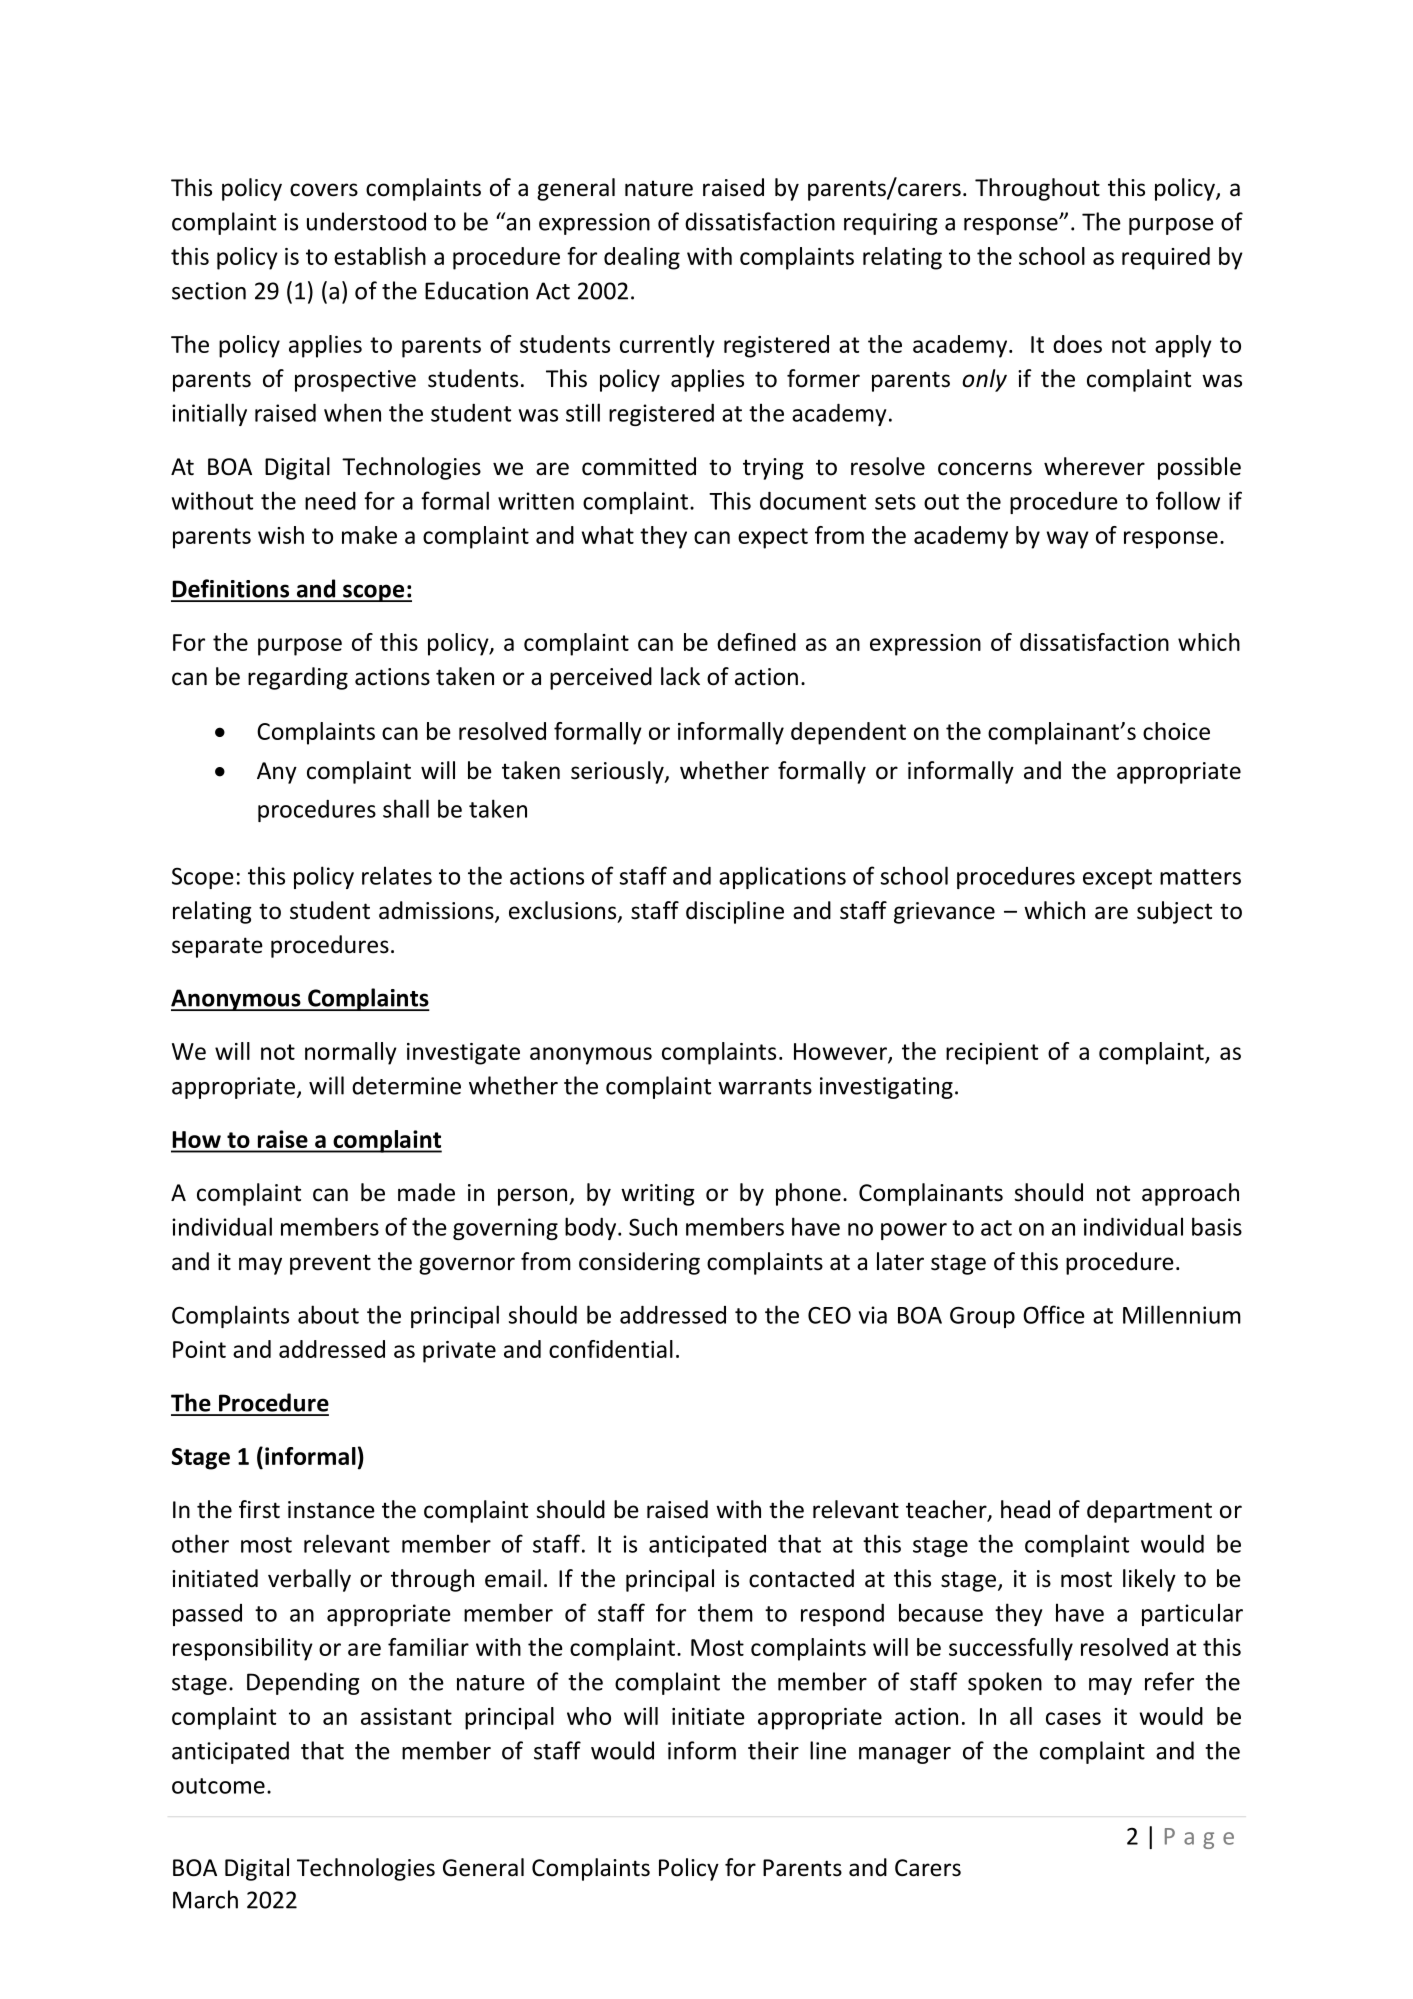  I want to click on outcome, so click(218, 1786).
